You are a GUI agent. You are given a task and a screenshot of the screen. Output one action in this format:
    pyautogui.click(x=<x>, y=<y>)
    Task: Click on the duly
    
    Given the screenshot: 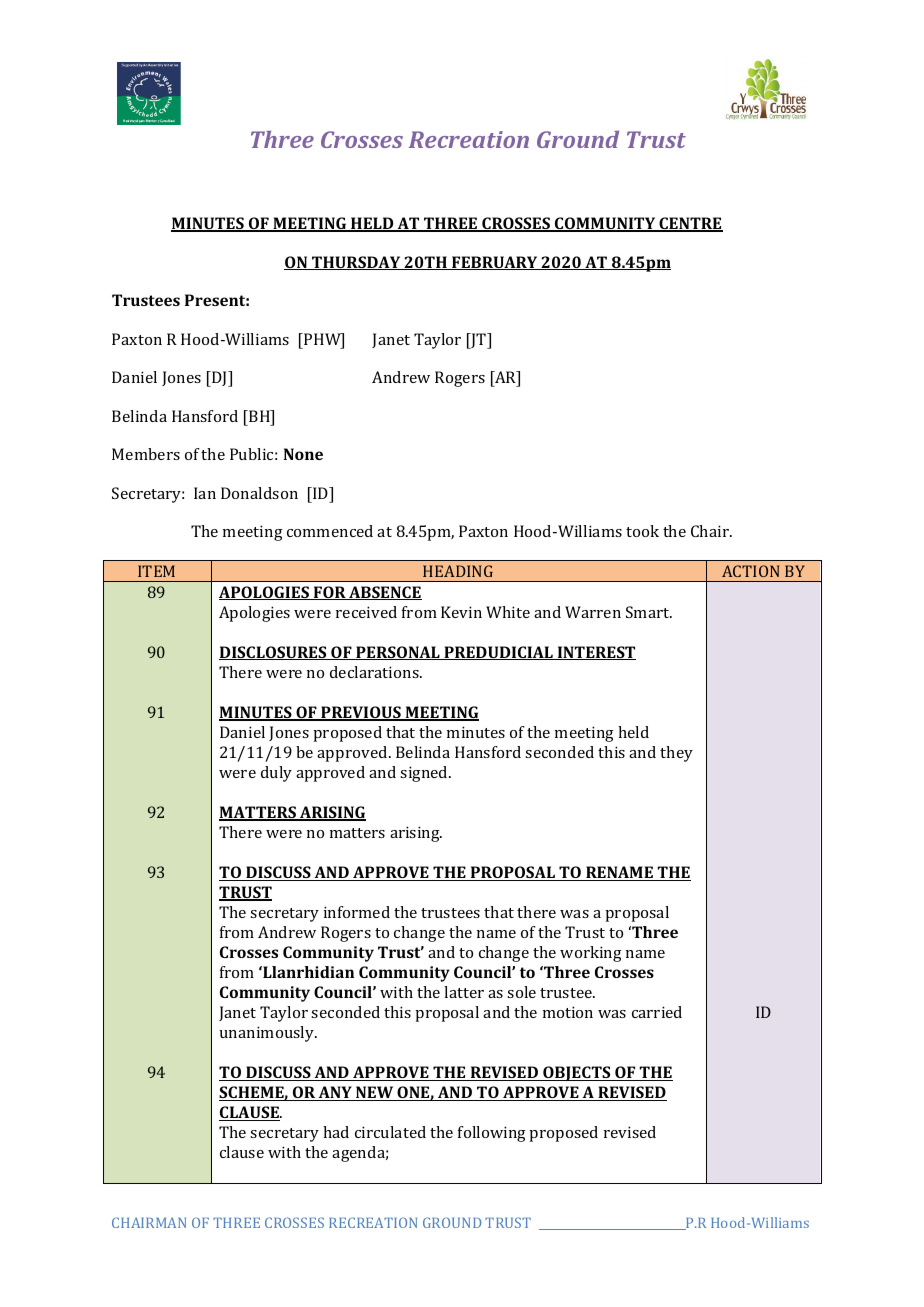 What is the action you would take?
    pyautogui.click(x=276, y=774)
